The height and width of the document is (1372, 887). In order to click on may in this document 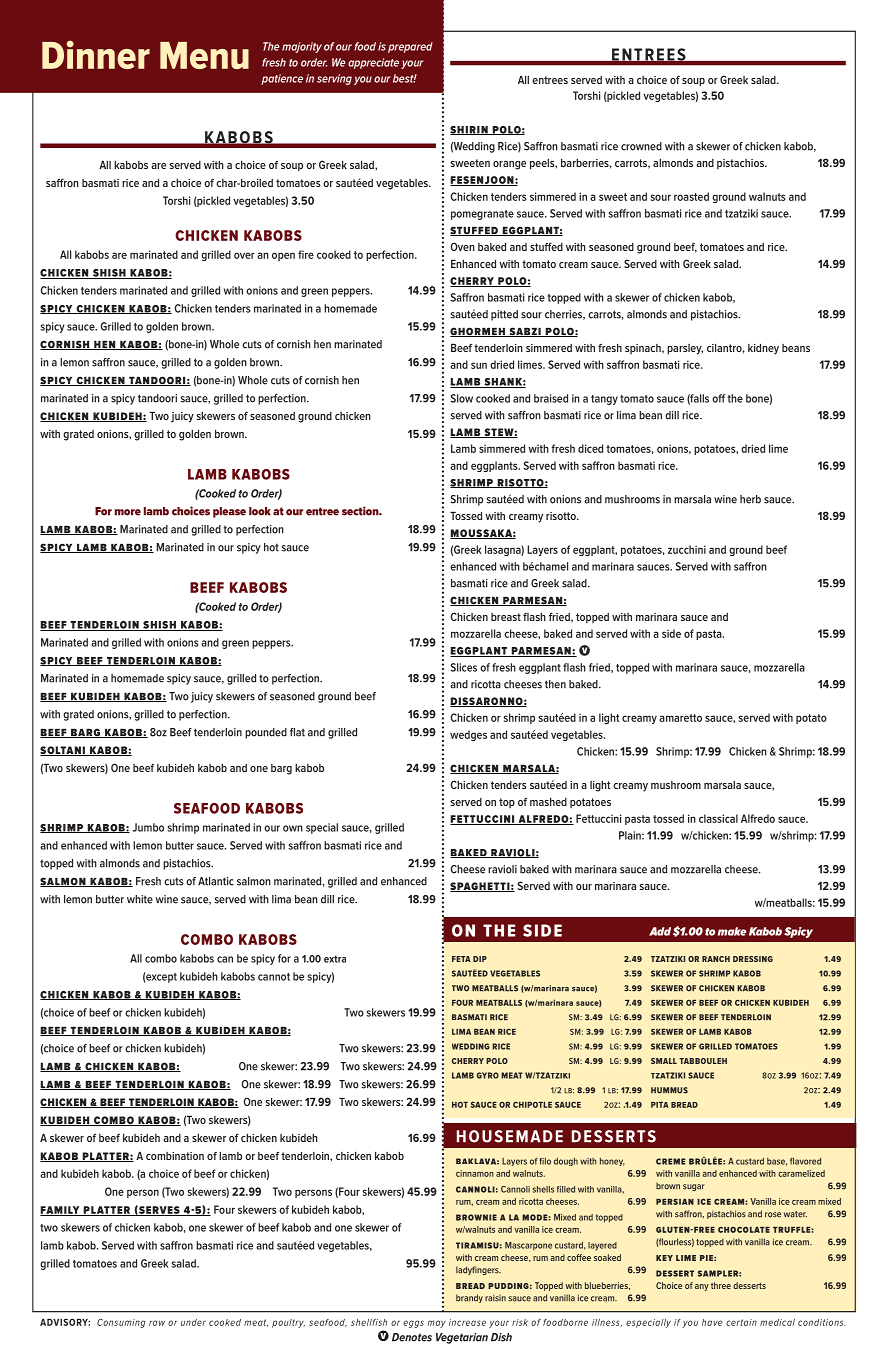, I will do `click(436, 1324)`.
